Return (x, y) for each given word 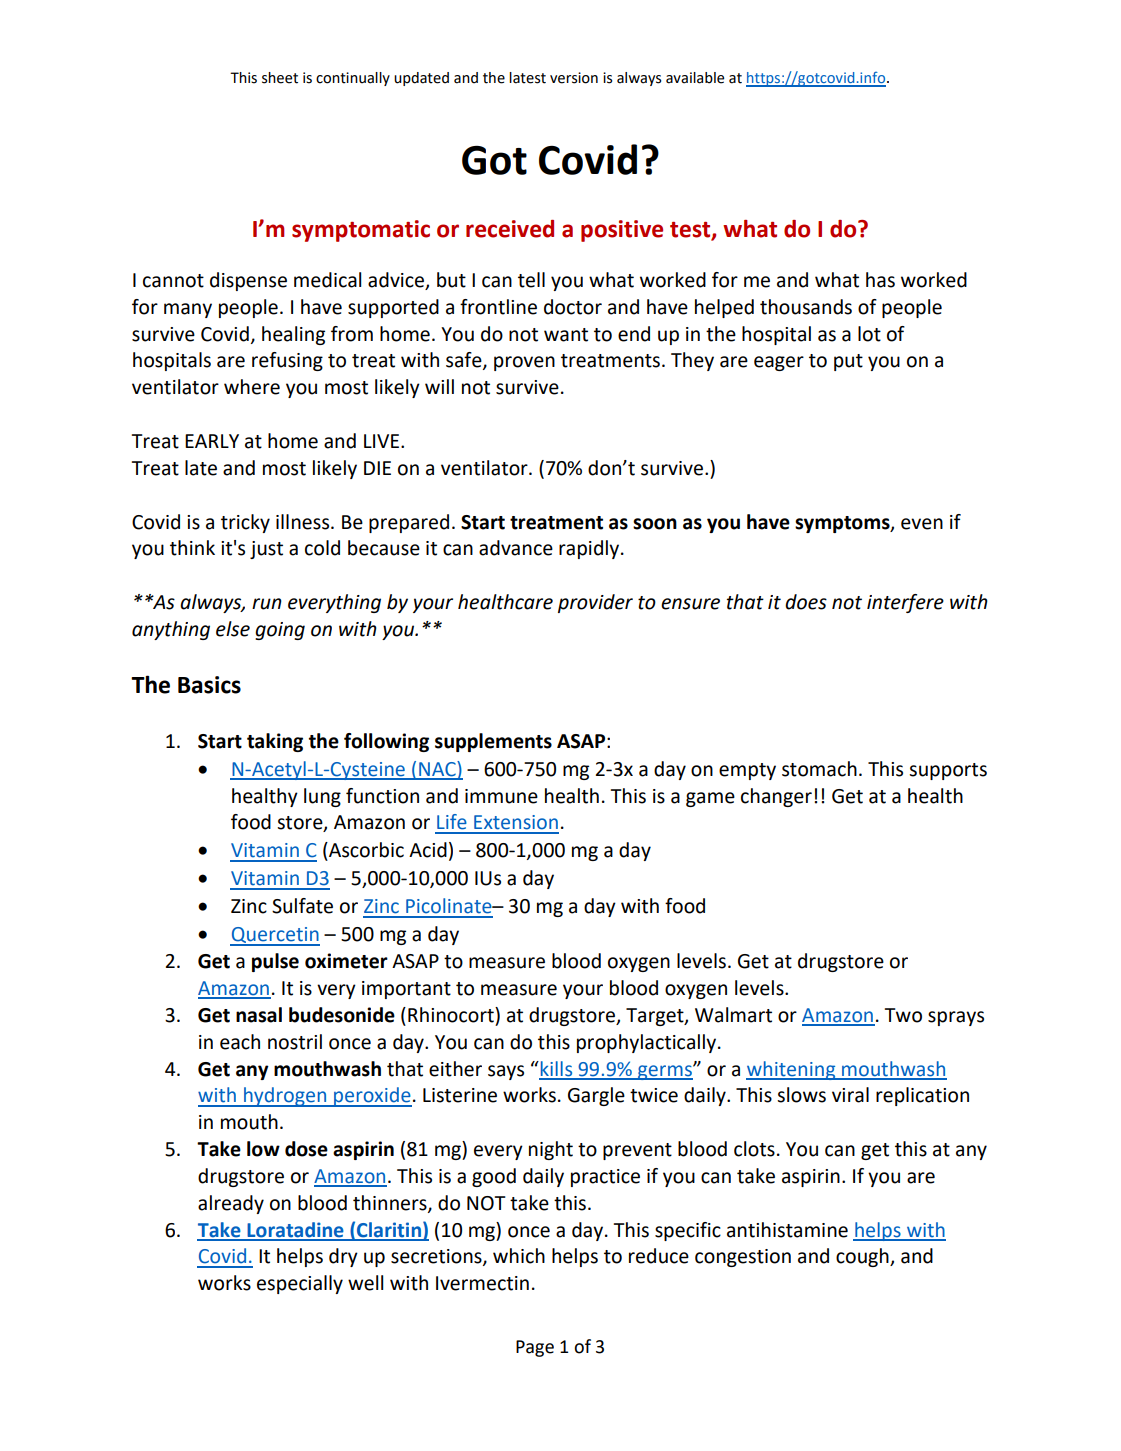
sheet (280, 78)
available (695, 78)
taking (275, 742)
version (574, 78)
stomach (819, 769)
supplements (493, 742)
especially (300, 1284)
